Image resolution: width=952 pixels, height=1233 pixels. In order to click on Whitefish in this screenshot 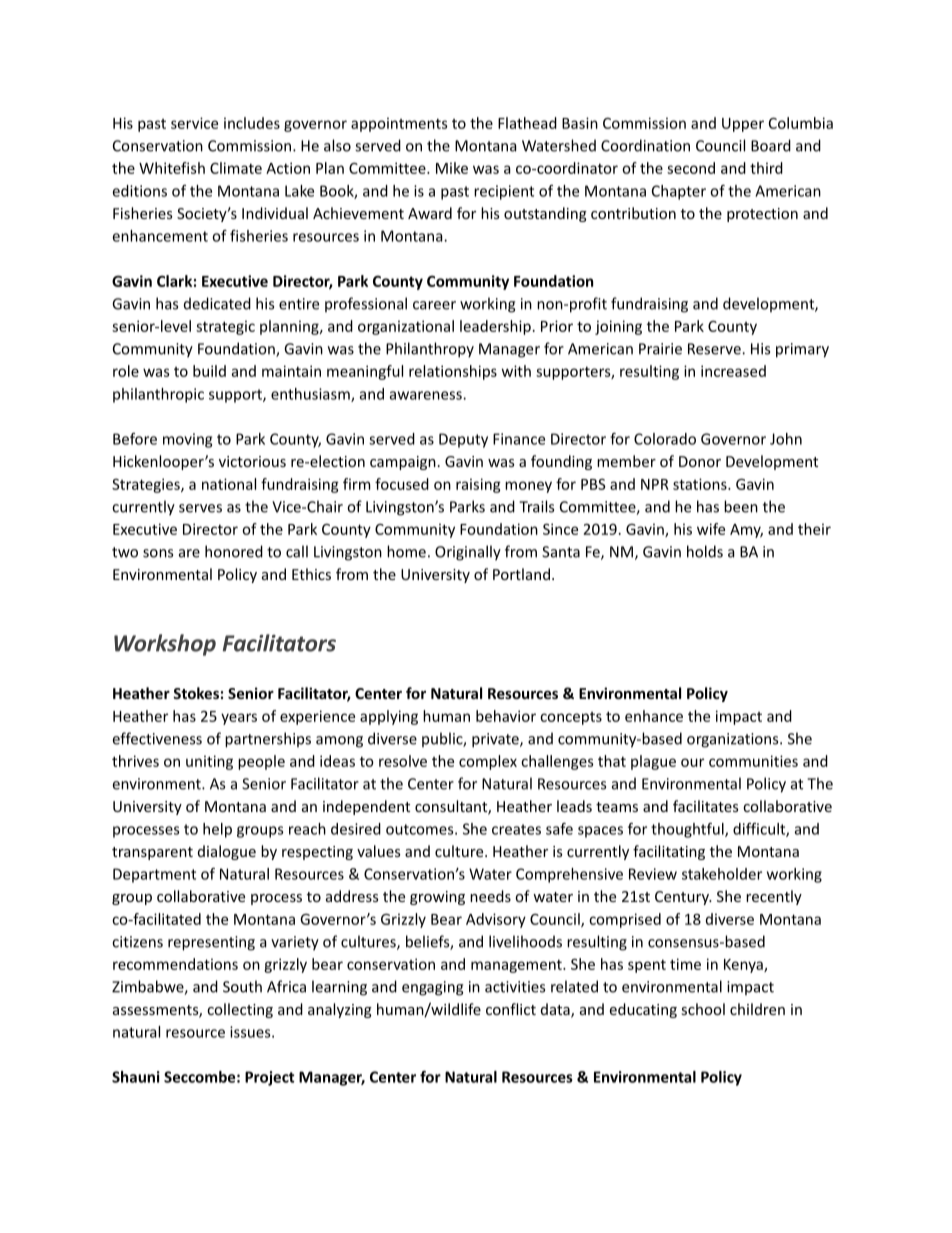, I will do `click(172, 168)`.
